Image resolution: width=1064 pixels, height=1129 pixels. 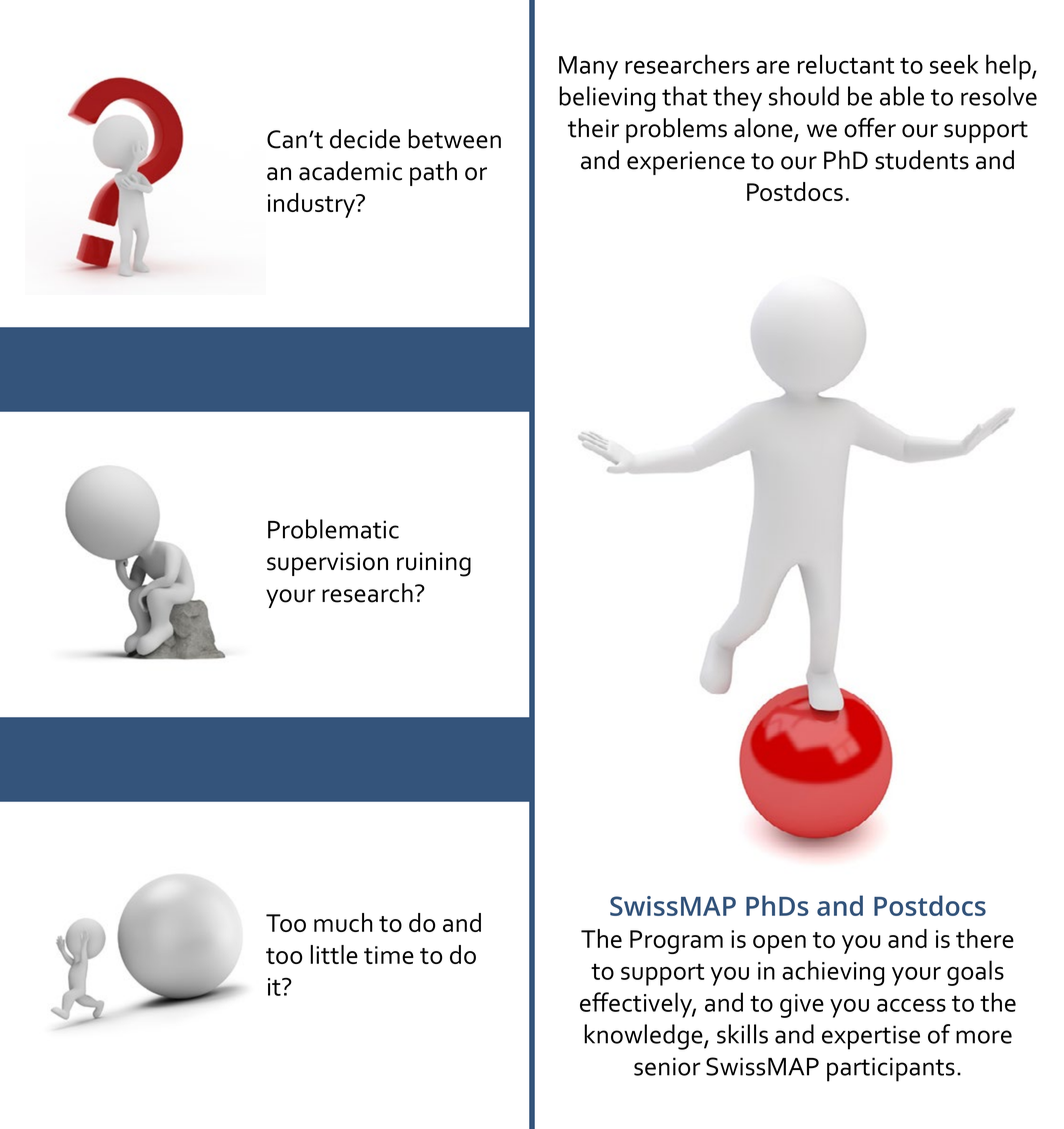 What do you see at coordinates (333, 529) in the screenshot?
I see `Problematic` at bounding box center [333, 529].
